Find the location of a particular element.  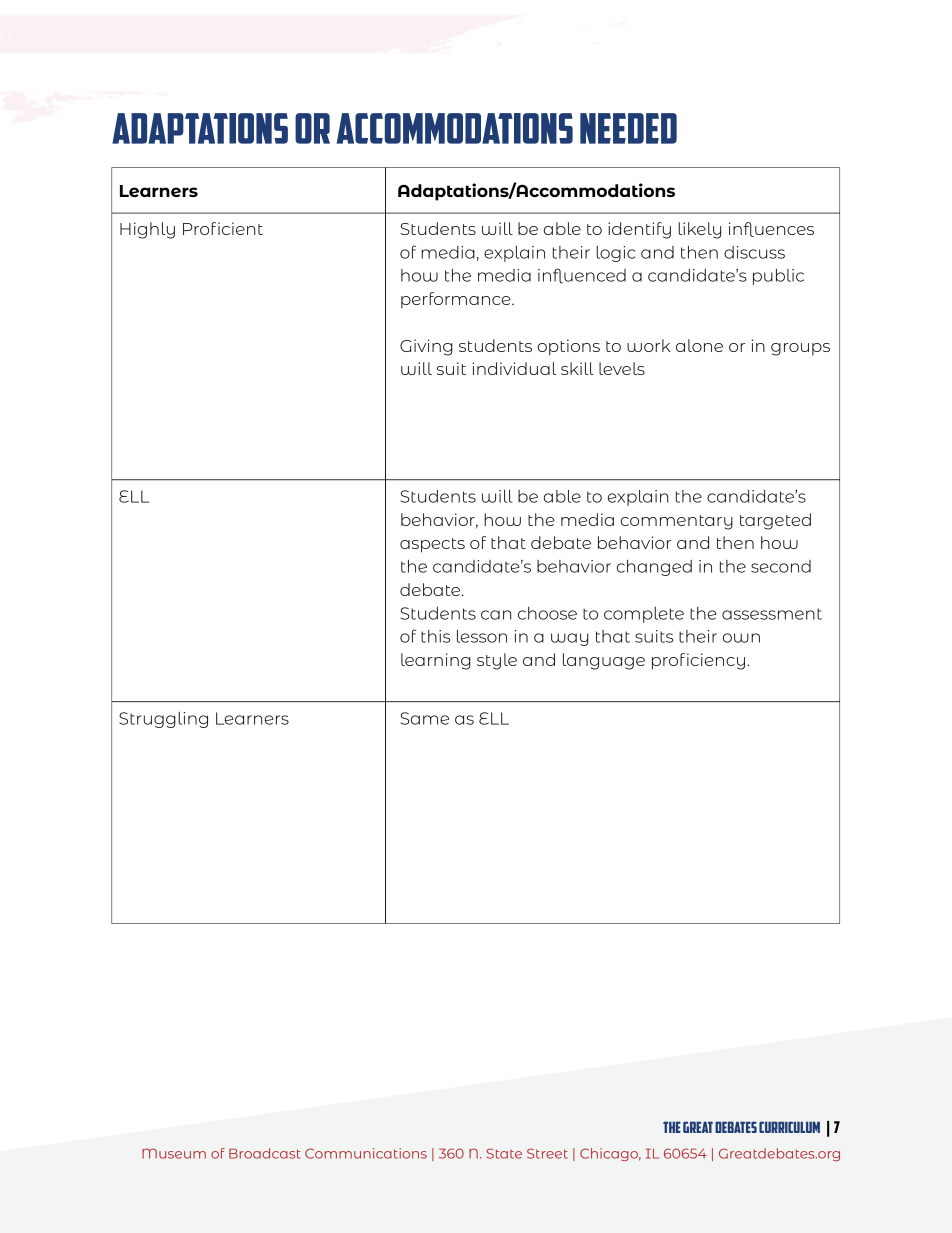

Proficient is located at coordinates (223, 228).
